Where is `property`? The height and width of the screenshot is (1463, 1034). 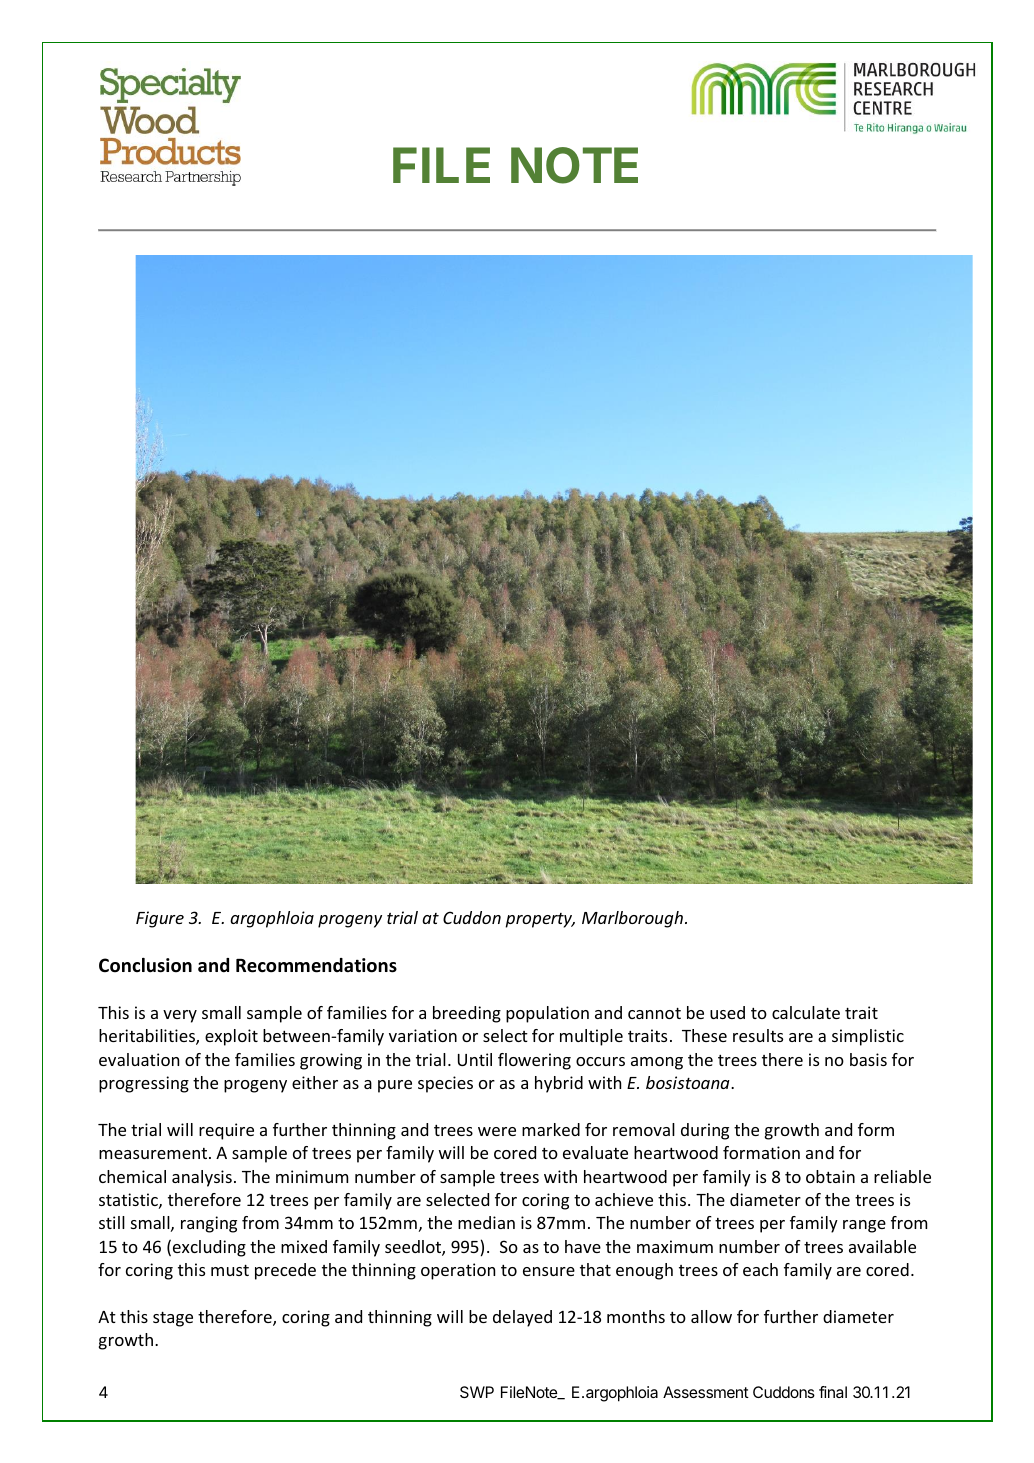
property is located at coordinates (540, 920).
